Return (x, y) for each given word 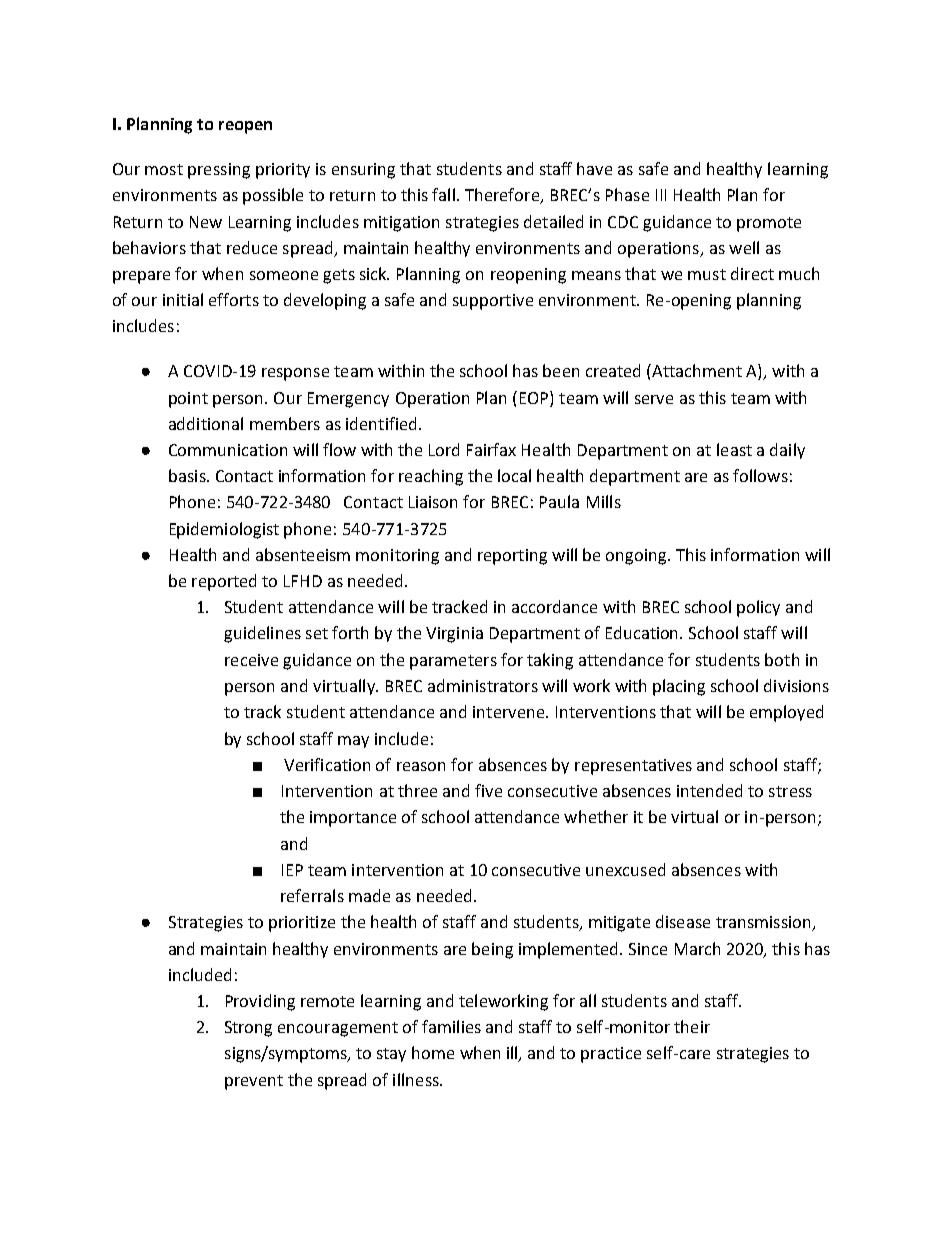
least (734, 449)
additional (206, 423)
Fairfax (491, 449)
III (661, 195)
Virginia (454, 635)
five (488, 790)
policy (758, 608)
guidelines (262, 634)
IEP (292, 870)
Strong (248, 1029)
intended (709, 790)
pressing (219, 171)
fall (443, 194)
